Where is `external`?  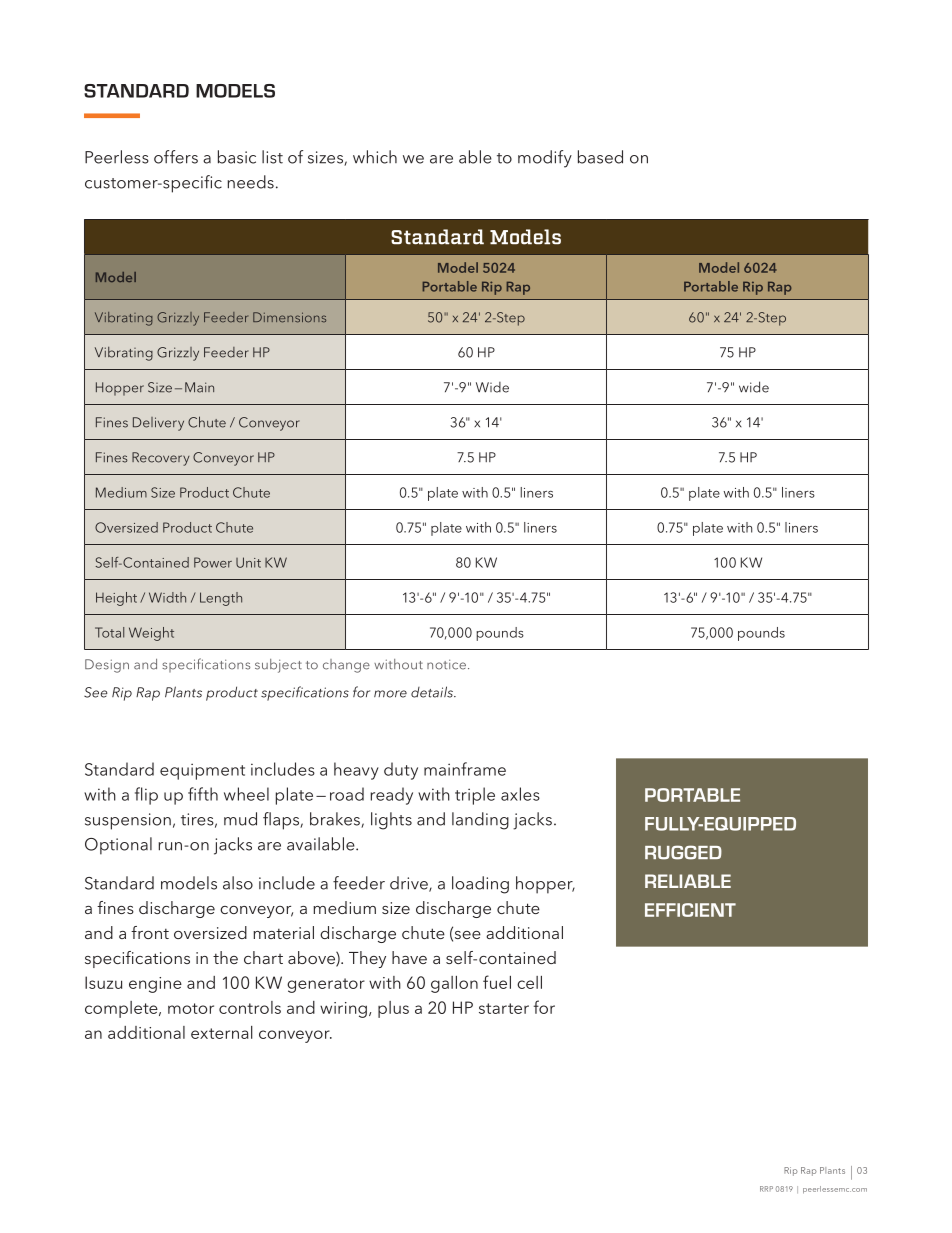 external is located at coordinates (222, 1032).
